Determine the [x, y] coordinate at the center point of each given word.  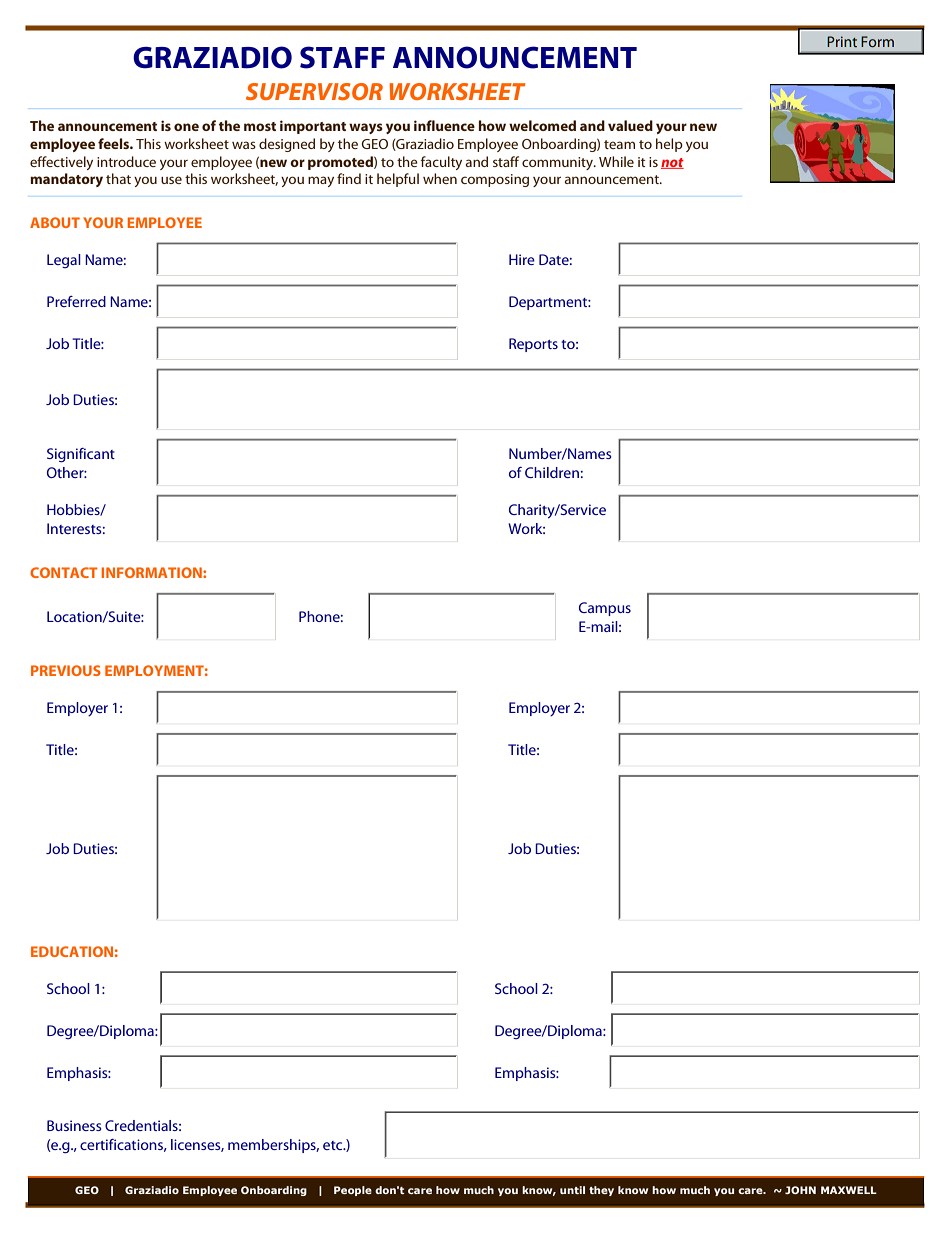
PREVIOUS [66, 670]
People [353, 1191]
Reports [533, 345]
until [572, 1190]
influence [444, 125]
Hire [522, 259]
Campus [605, 609]
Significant [81, 455]
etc [334, 1145]
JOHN [800, 1190]
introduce [126, 161]
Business [74, 1125]
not [672, 163]
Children [552, 472]
